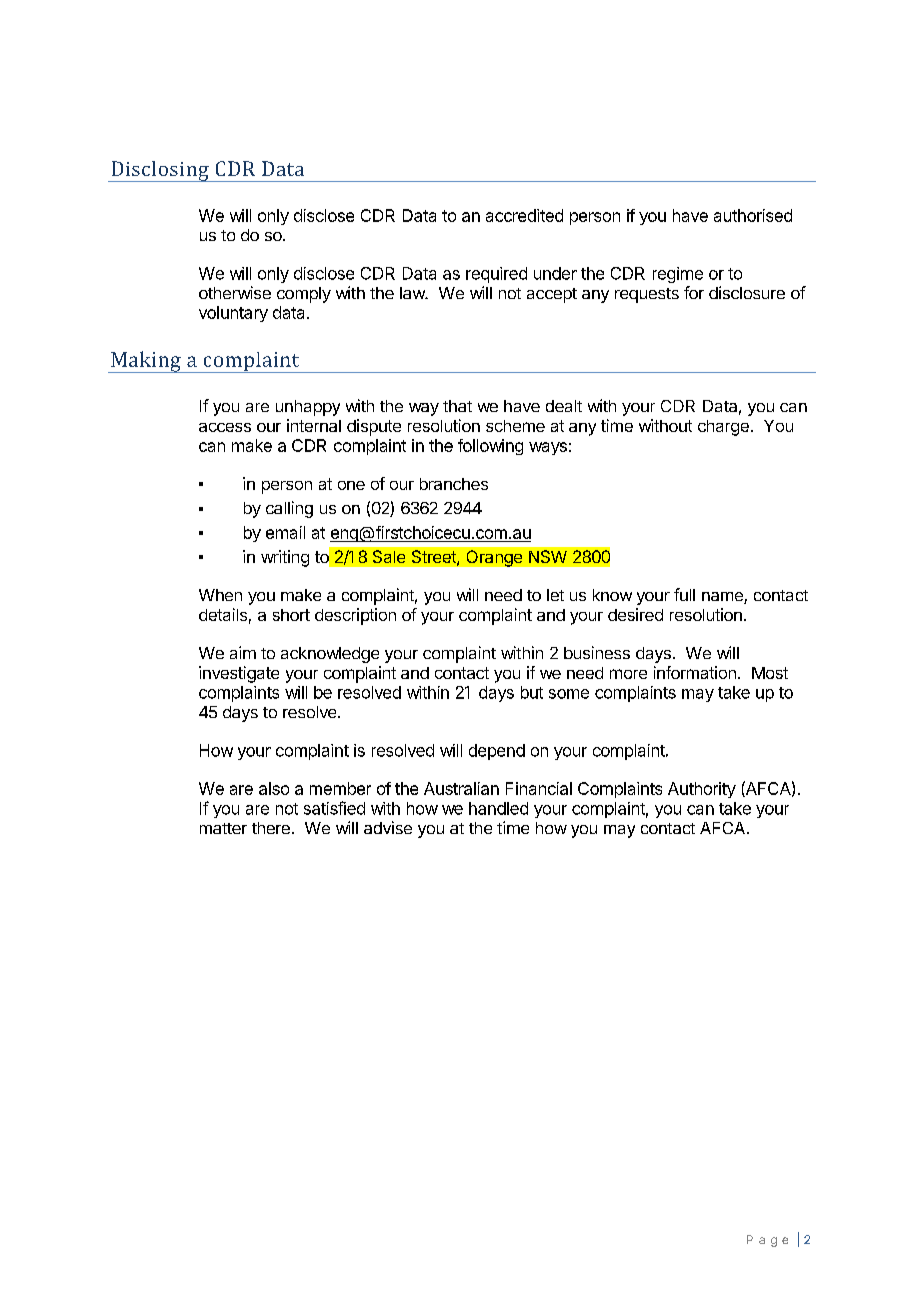 The width and height of the screenshot is (924, 1309). Describe the element at coordinates (461, 788) in the screenshot. I see `Australian` at that location.
